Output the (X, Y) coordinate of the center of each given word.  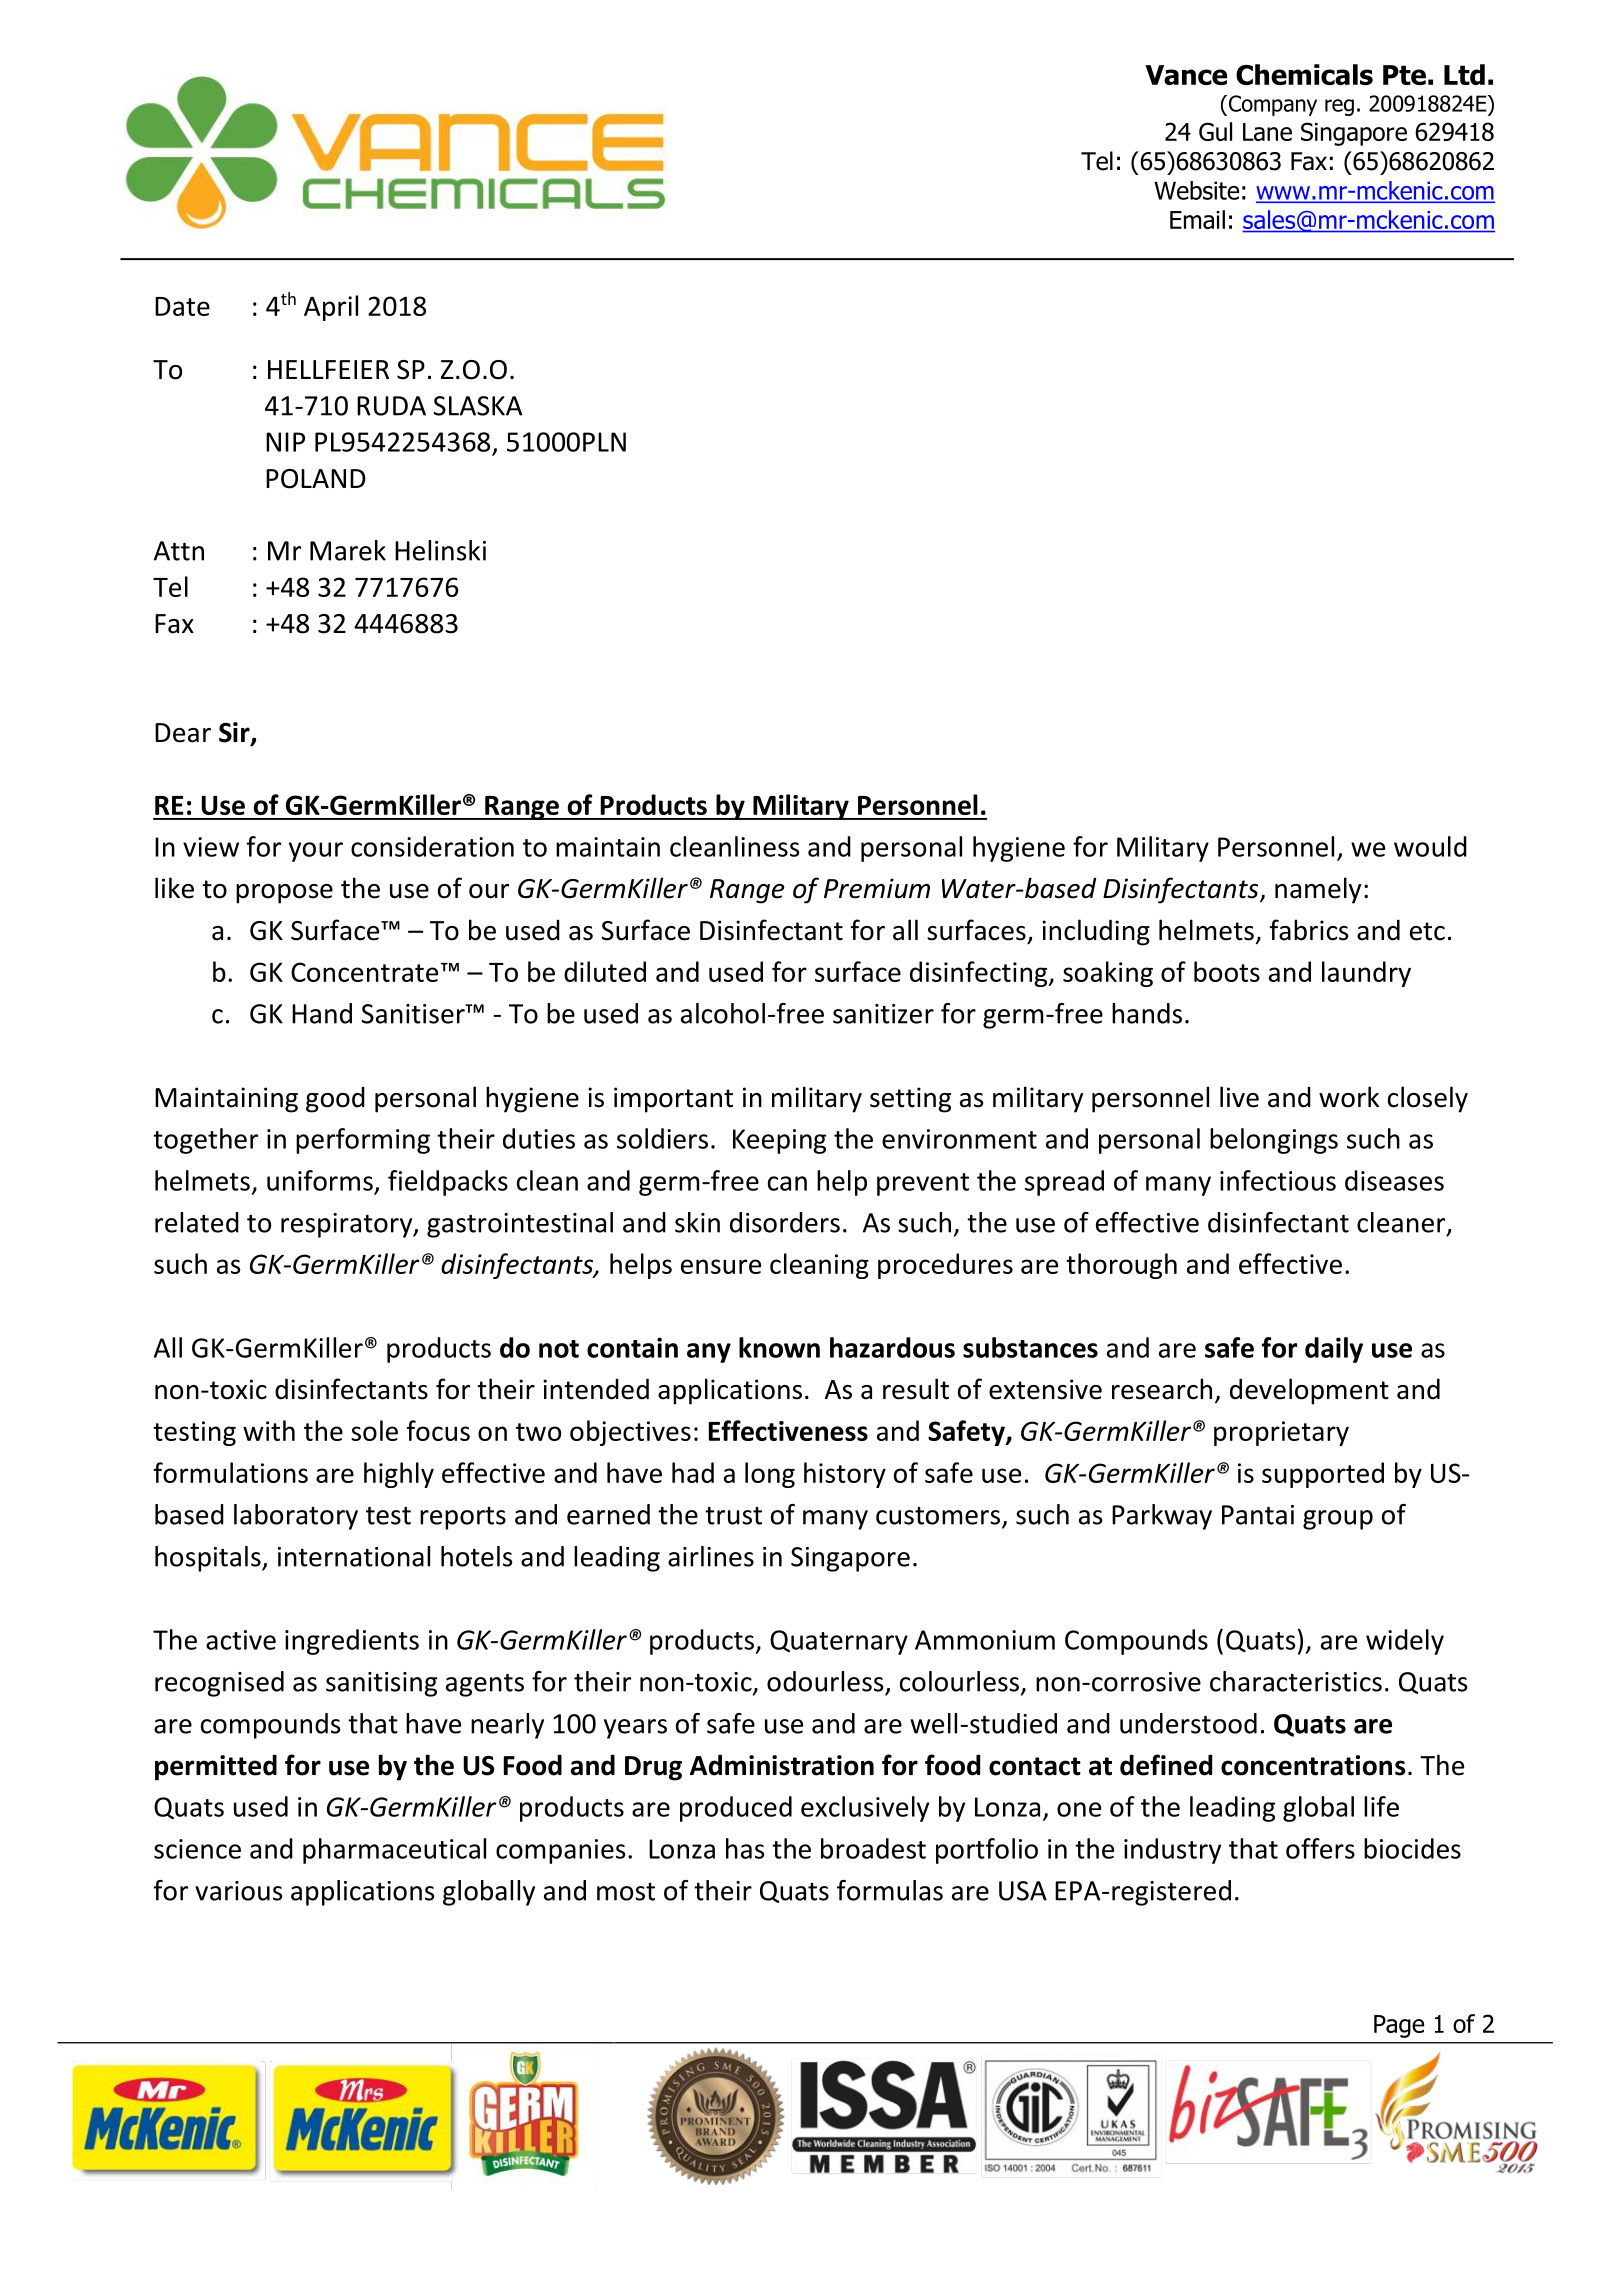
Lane (1267, 132)
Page (1399, 2026)
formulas (890, 1890)
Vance (1186, 75)
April (331, 308)
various (238, 1891)
